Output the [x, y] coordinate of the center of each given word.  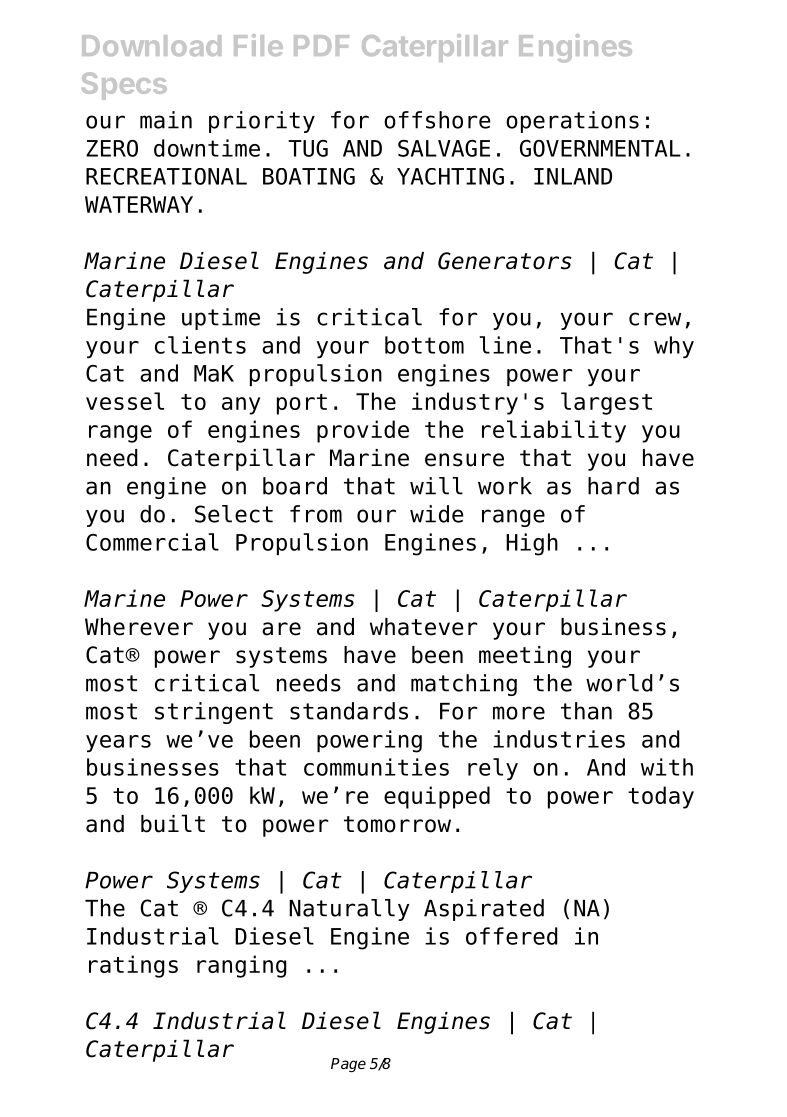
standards [349, 711]
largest [606, 403]
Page [348, 1065]
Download [151, 45]
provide [363, 431]
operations [572, 122]
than [586, 711]
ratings [133, 966]
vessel [125, 401]
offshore [437, 120]
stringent [214, 713]
